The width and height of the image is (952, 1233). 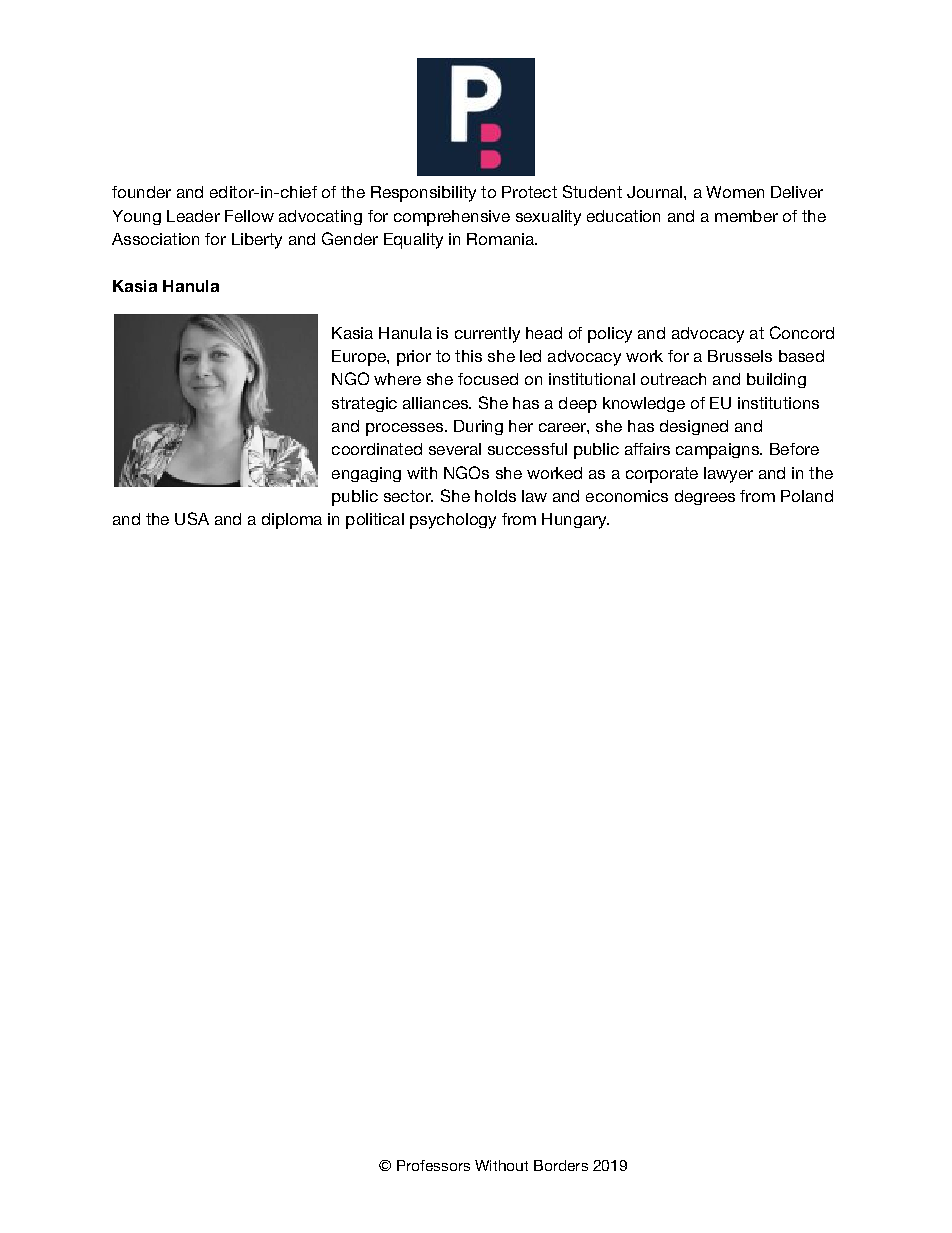 What do you see at coordinates (193, 216) in the image?
I see `Leader` at bounding box center [193, 216].
